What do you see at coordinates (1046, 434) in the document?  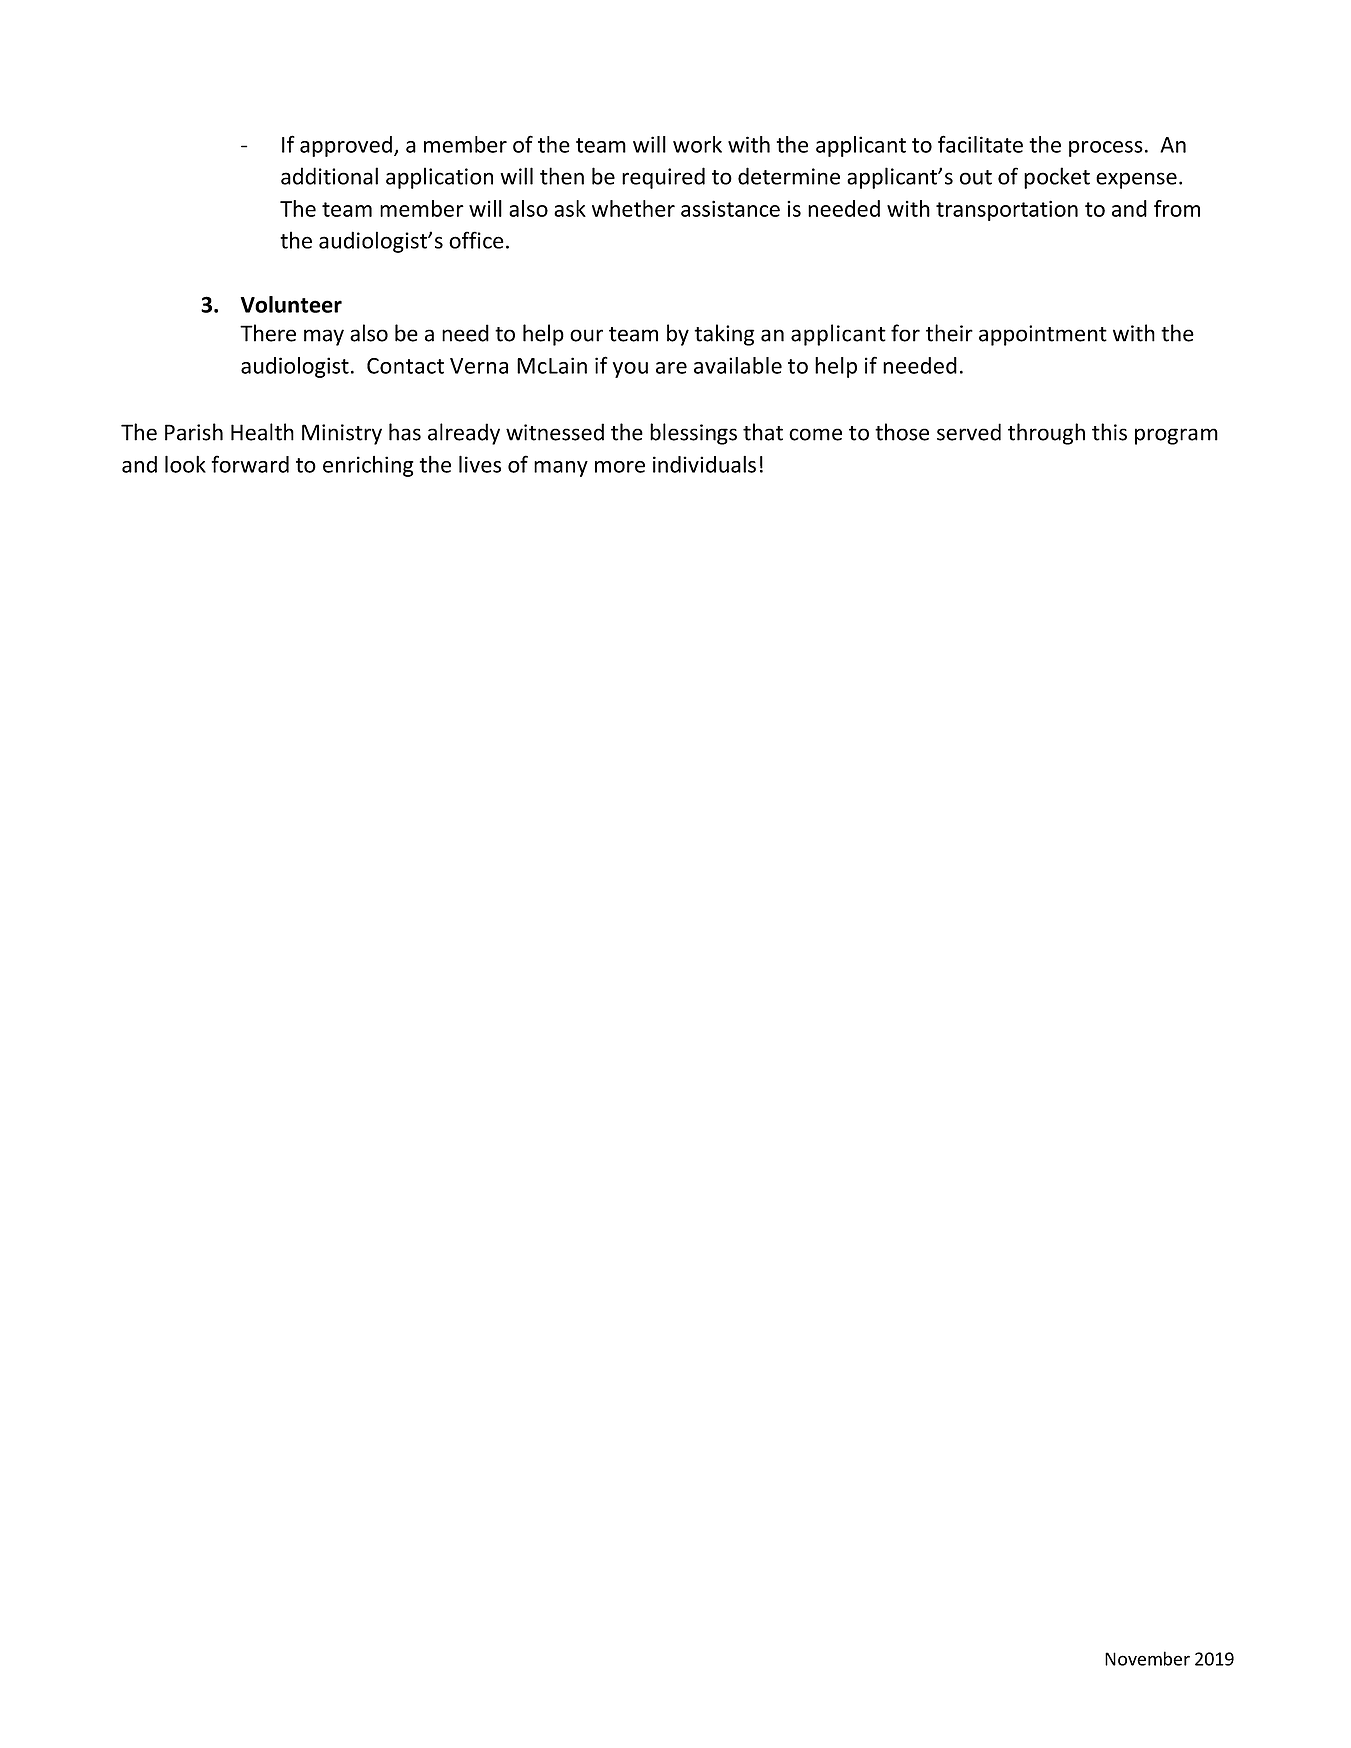 I see `through` at bounding box center [1046, 434].
